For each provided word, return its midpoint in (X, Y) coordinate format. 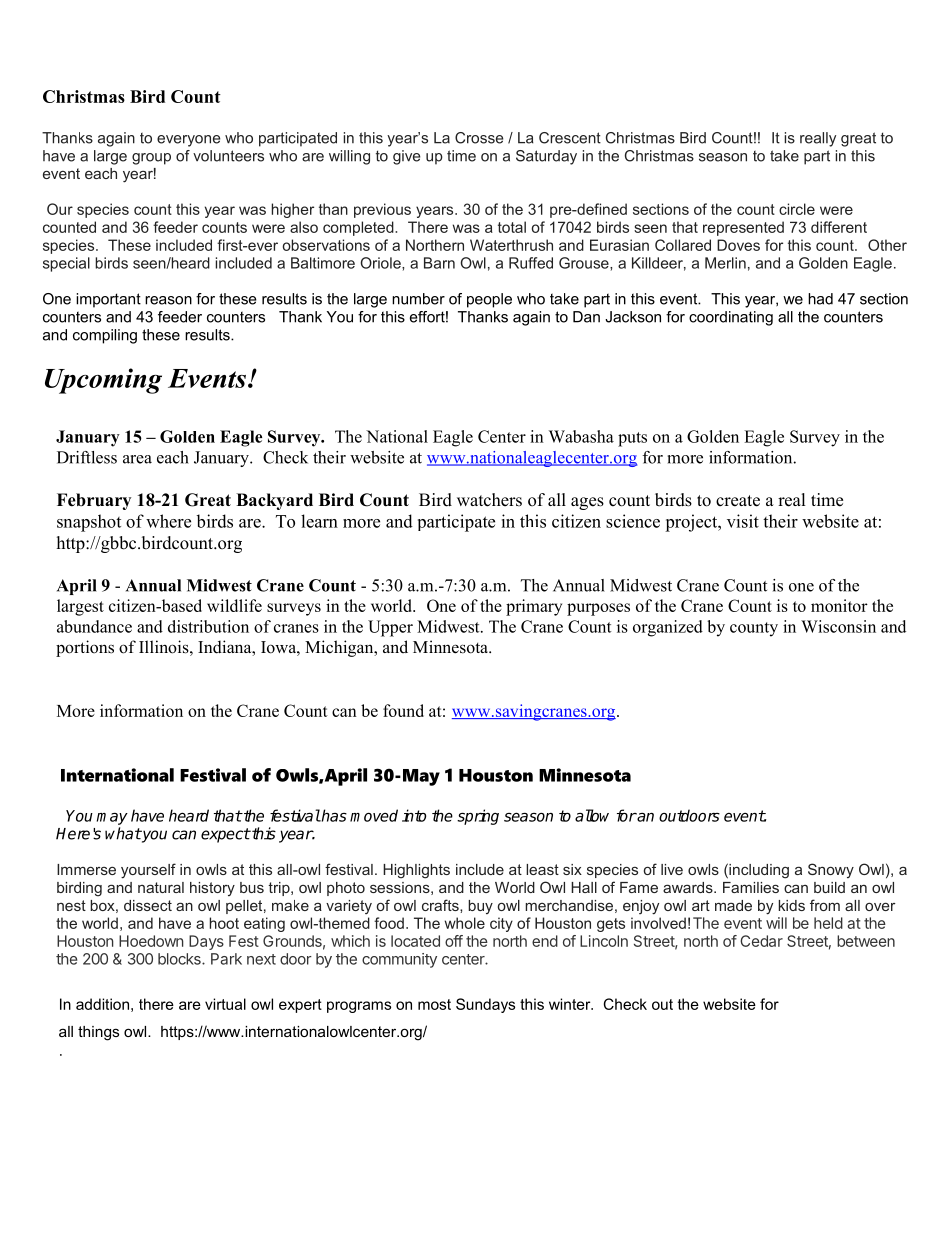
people (489, 300)
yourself (148, 871)
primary (534, 607)
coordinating (731, 318)
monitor (839, 605)
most (434, 1004)
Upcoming (103, 381)
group (151, 159)
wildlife (234, 605)
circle (797, 209)
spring (478, 817)
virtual (225, 1004)
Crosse (479, 138)
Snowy (831, 870)
